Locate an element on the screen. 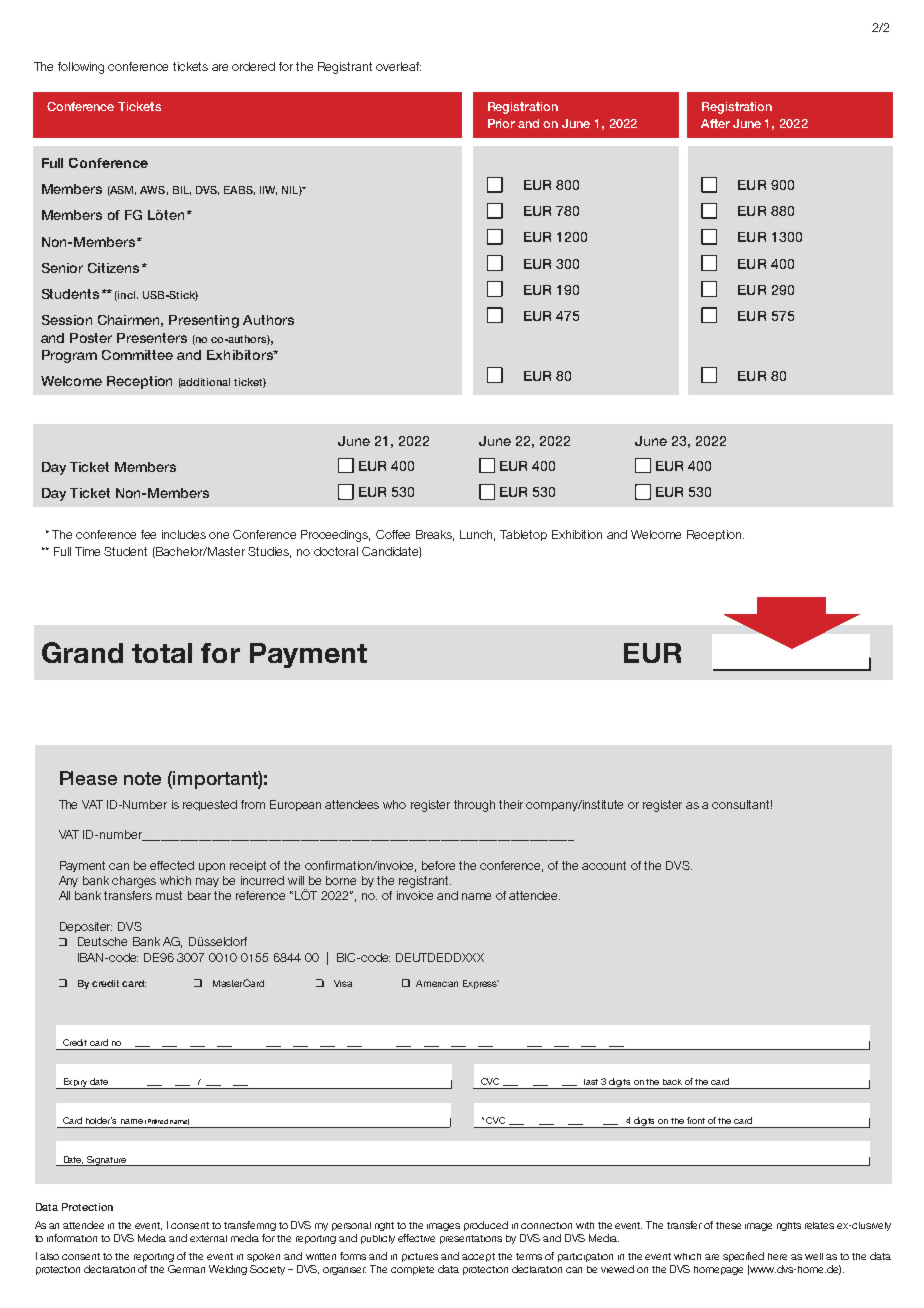 Image resolution: width=924 pixels, height=1308 pixels. total is located at coordinates (162, 653).
